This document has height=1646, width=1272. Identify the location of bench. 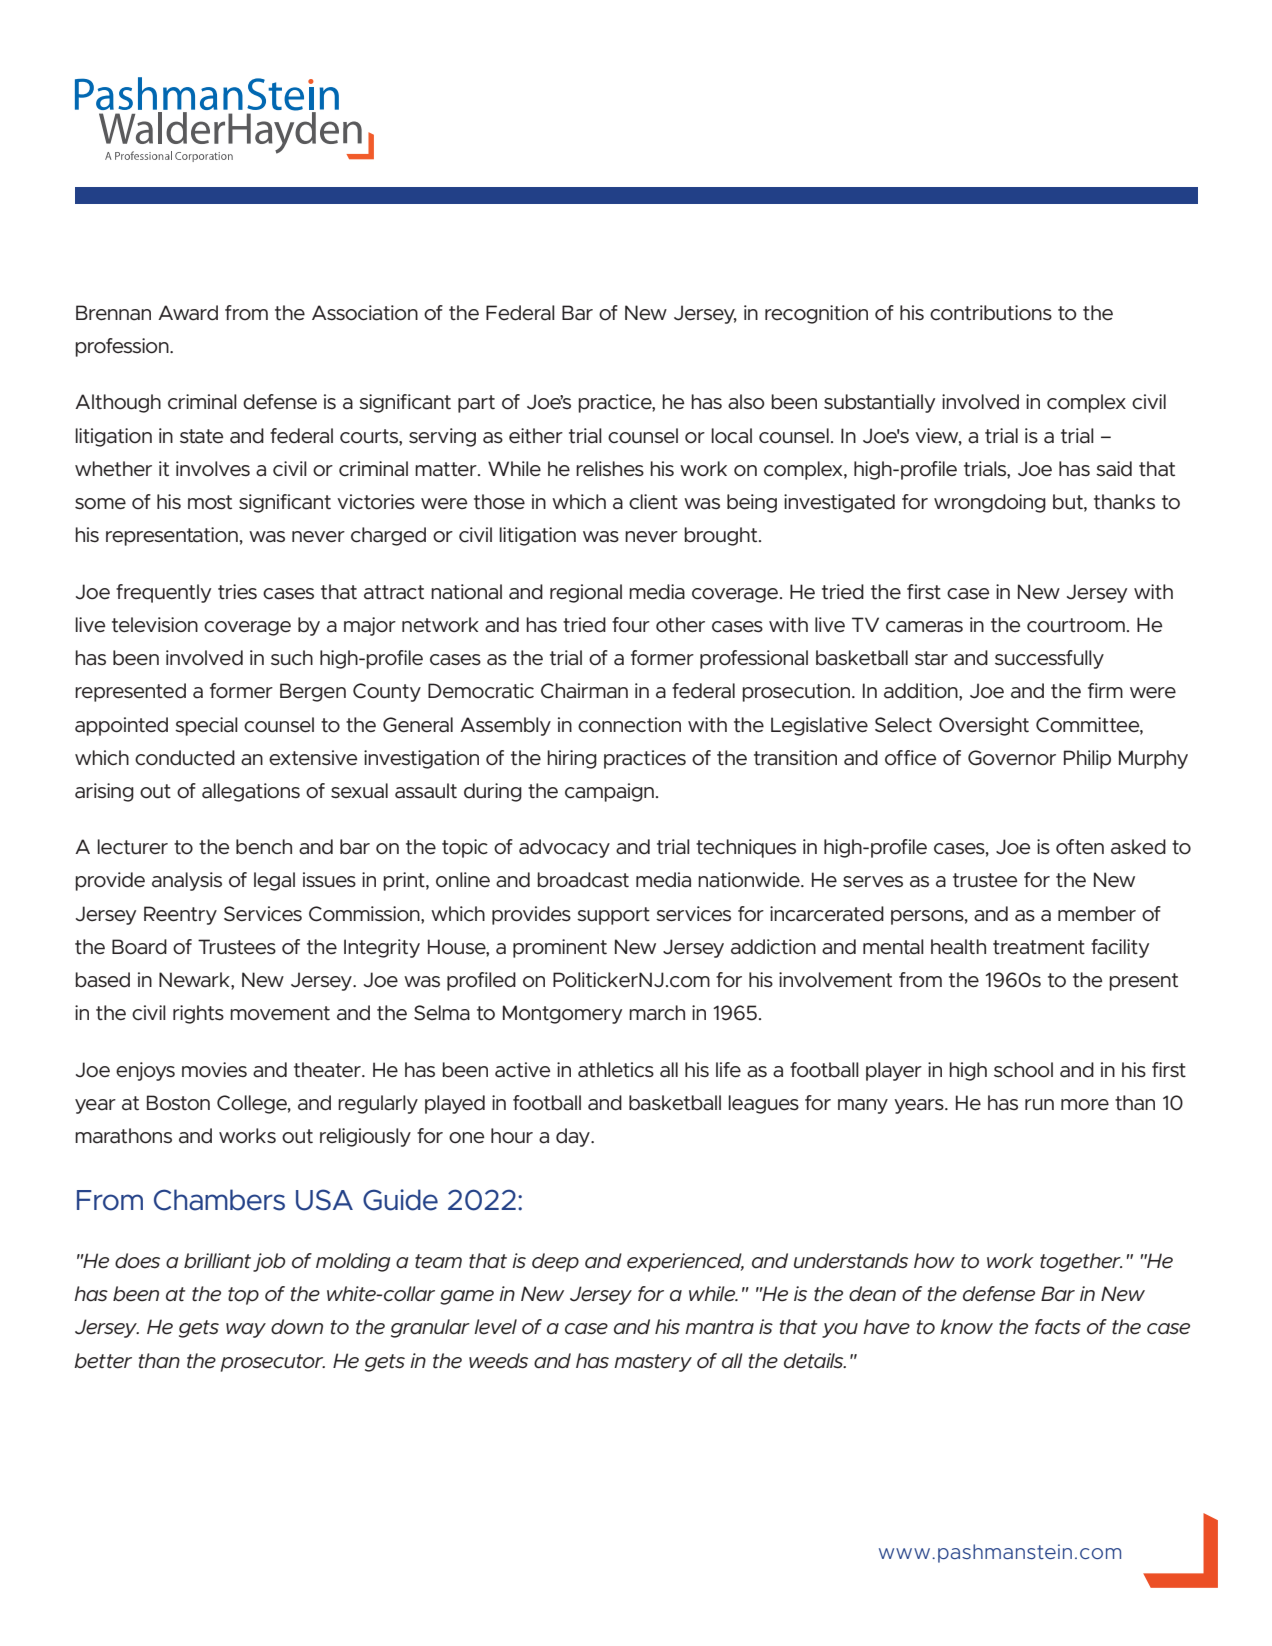
(264, 846).
